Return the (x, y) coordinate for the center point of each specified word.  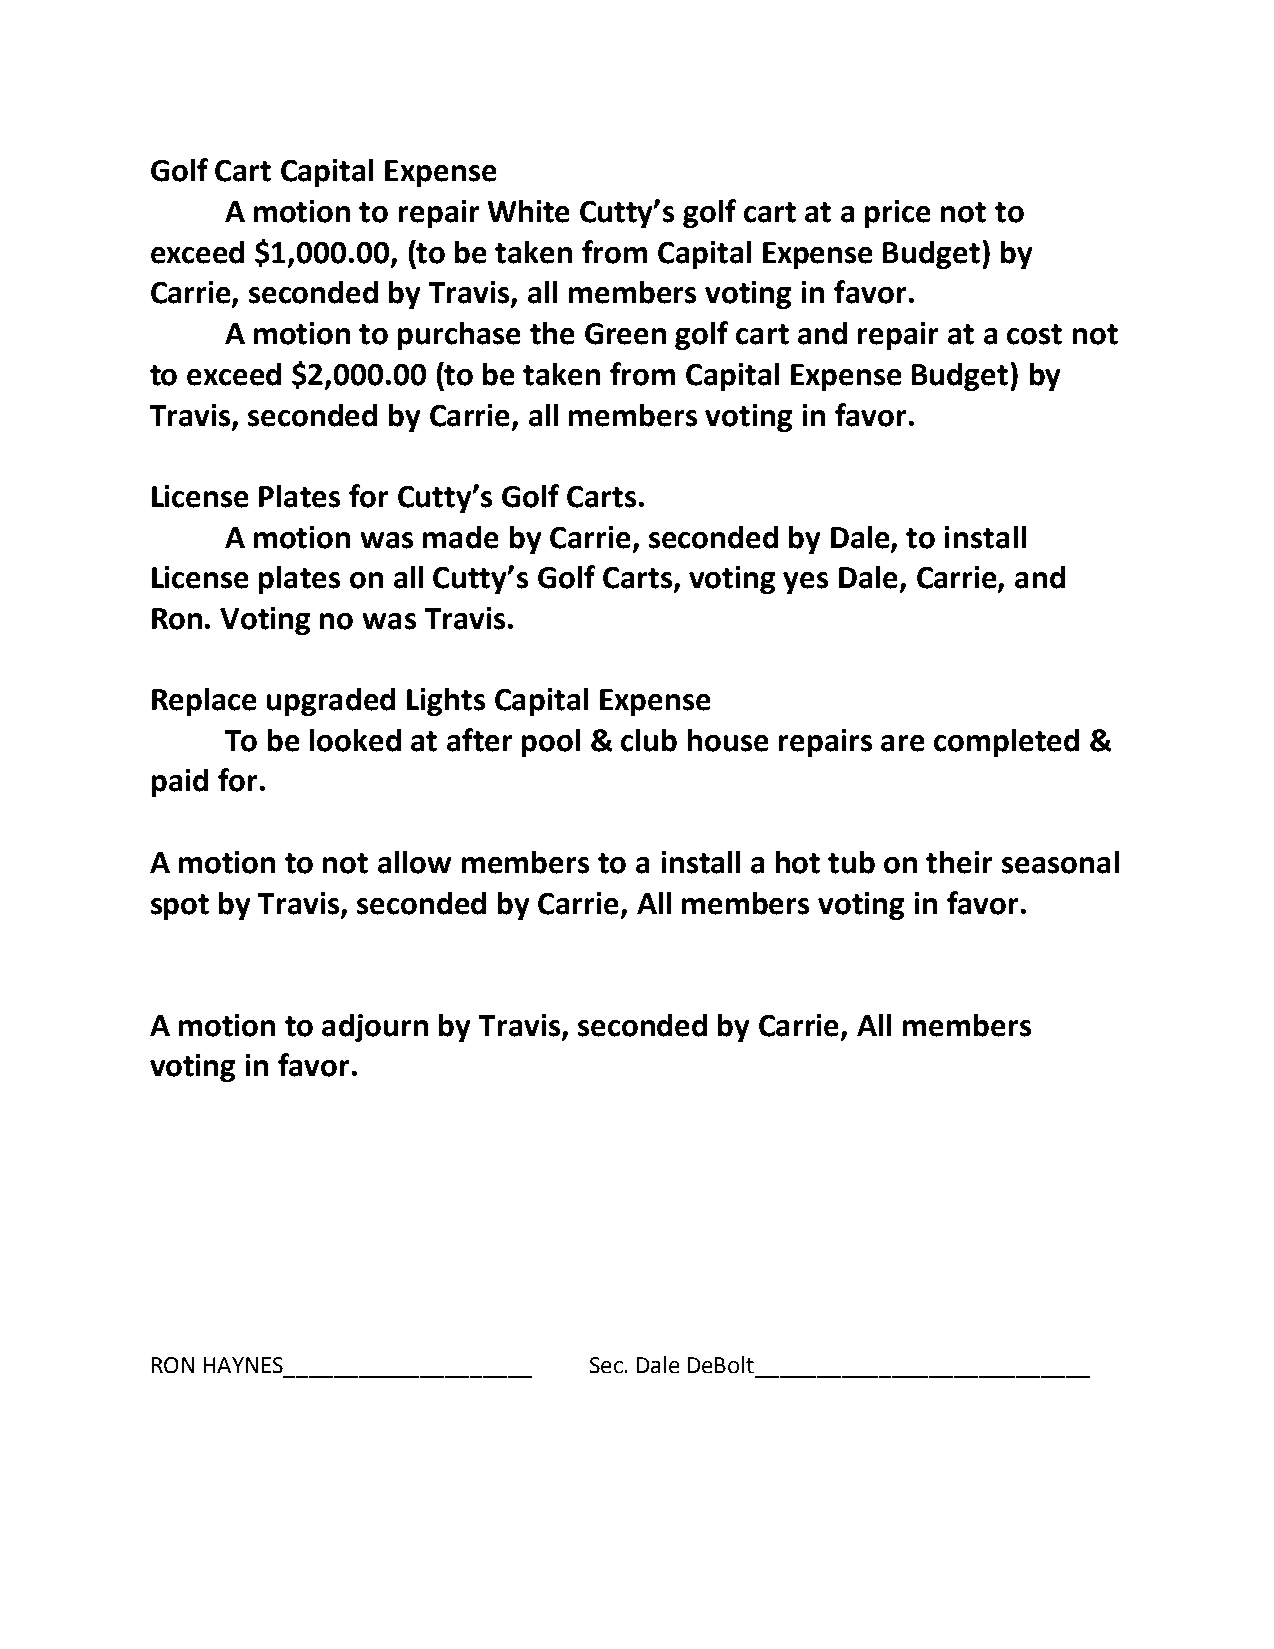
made (460, 537)
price (897, 214)
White (528, 211)
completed (1006, 743)
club (649, 740)
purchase (459, 336)
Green (625, 334)
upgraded (331, 702)
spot (180, 907)
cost (1034, 334)
